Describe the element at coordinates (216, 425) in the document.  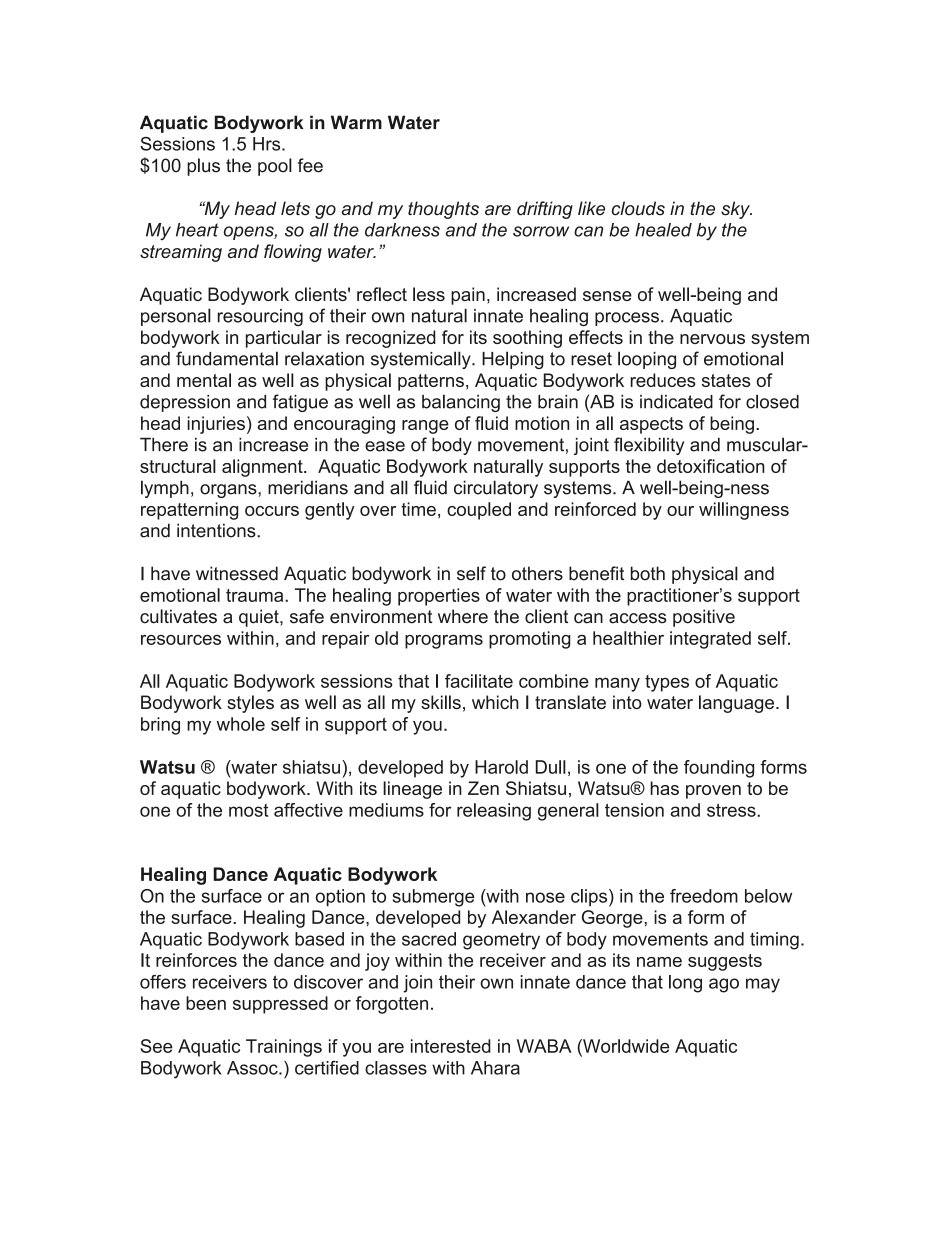
I see `injuries` at that location.
